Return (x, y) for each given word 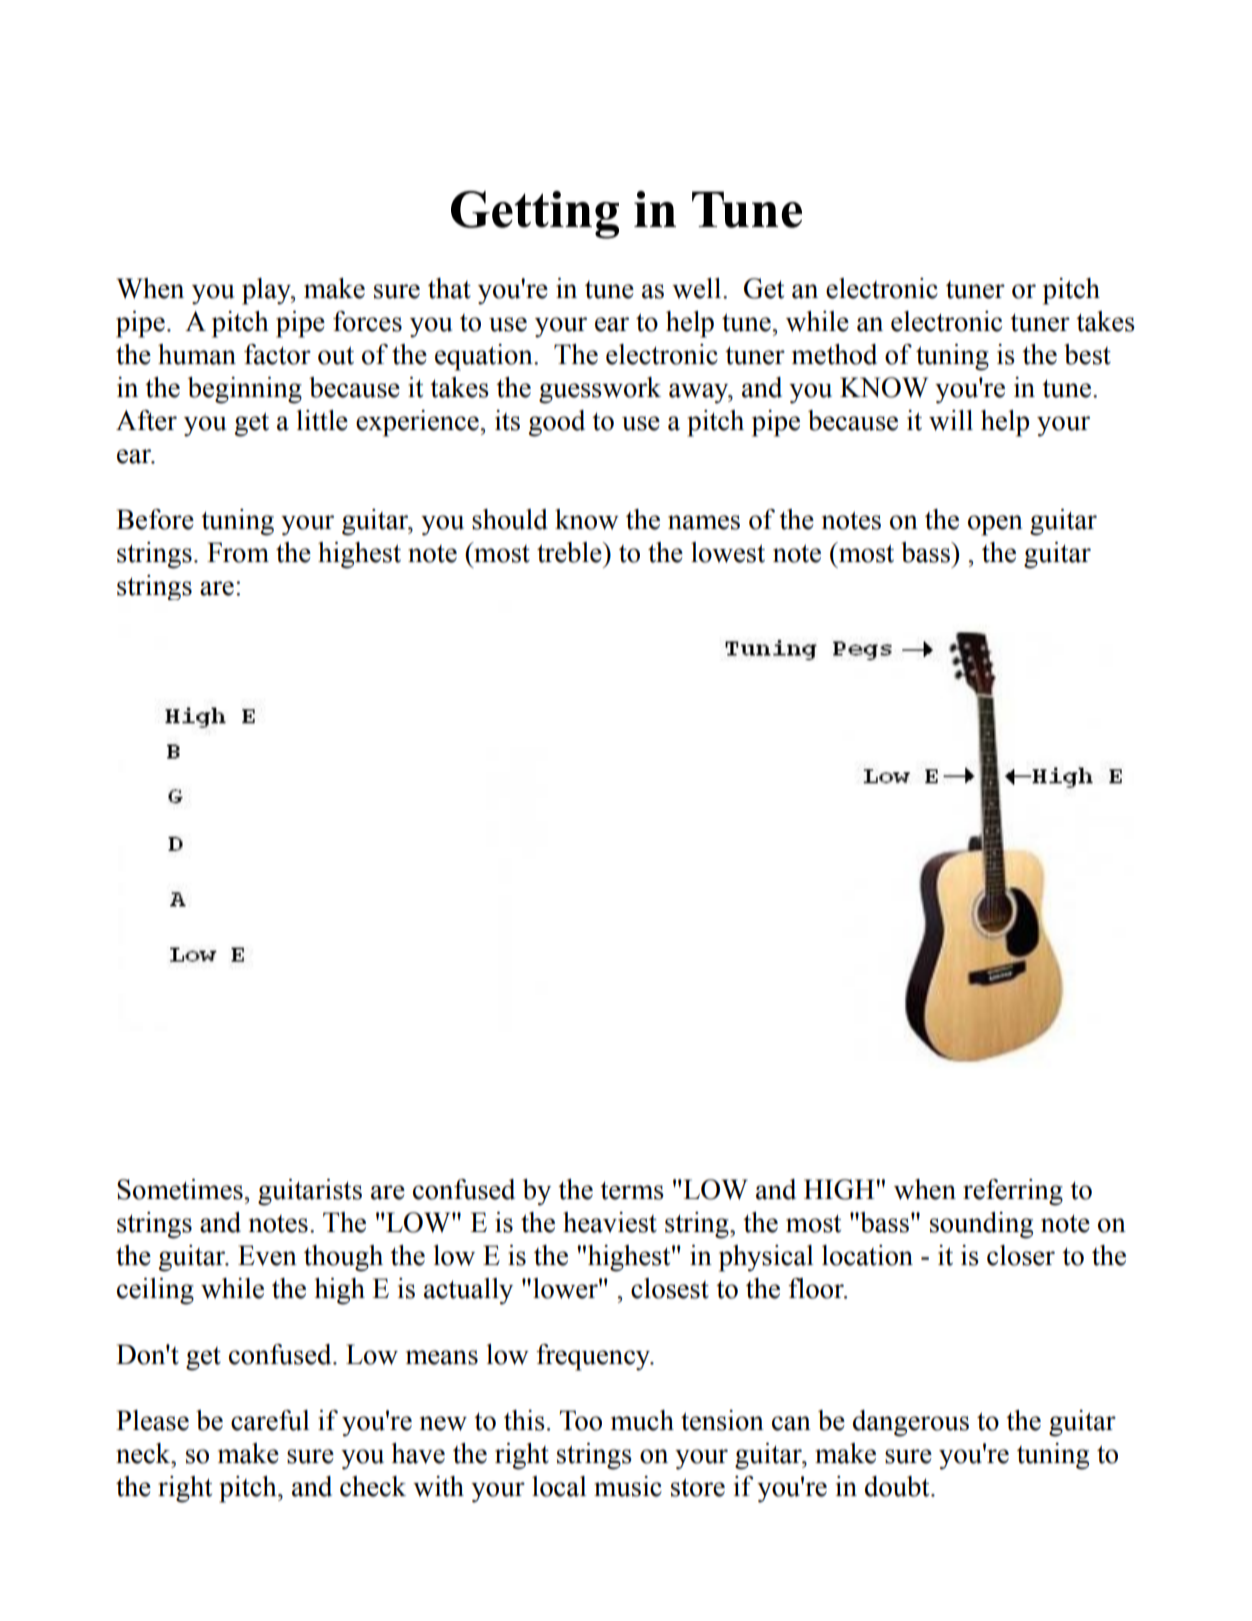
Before (155, 519)
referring (1013, 1192)
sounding (981, 1225)
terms (632, 1190)
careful (270, 1420)
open (995, 525)
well (698, 288)
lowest (728, 552)
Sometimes (181, 1189)
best (1087, 354)
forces (367, 321)
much (642, 1420)
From (238, 552)
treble (570, 552)
